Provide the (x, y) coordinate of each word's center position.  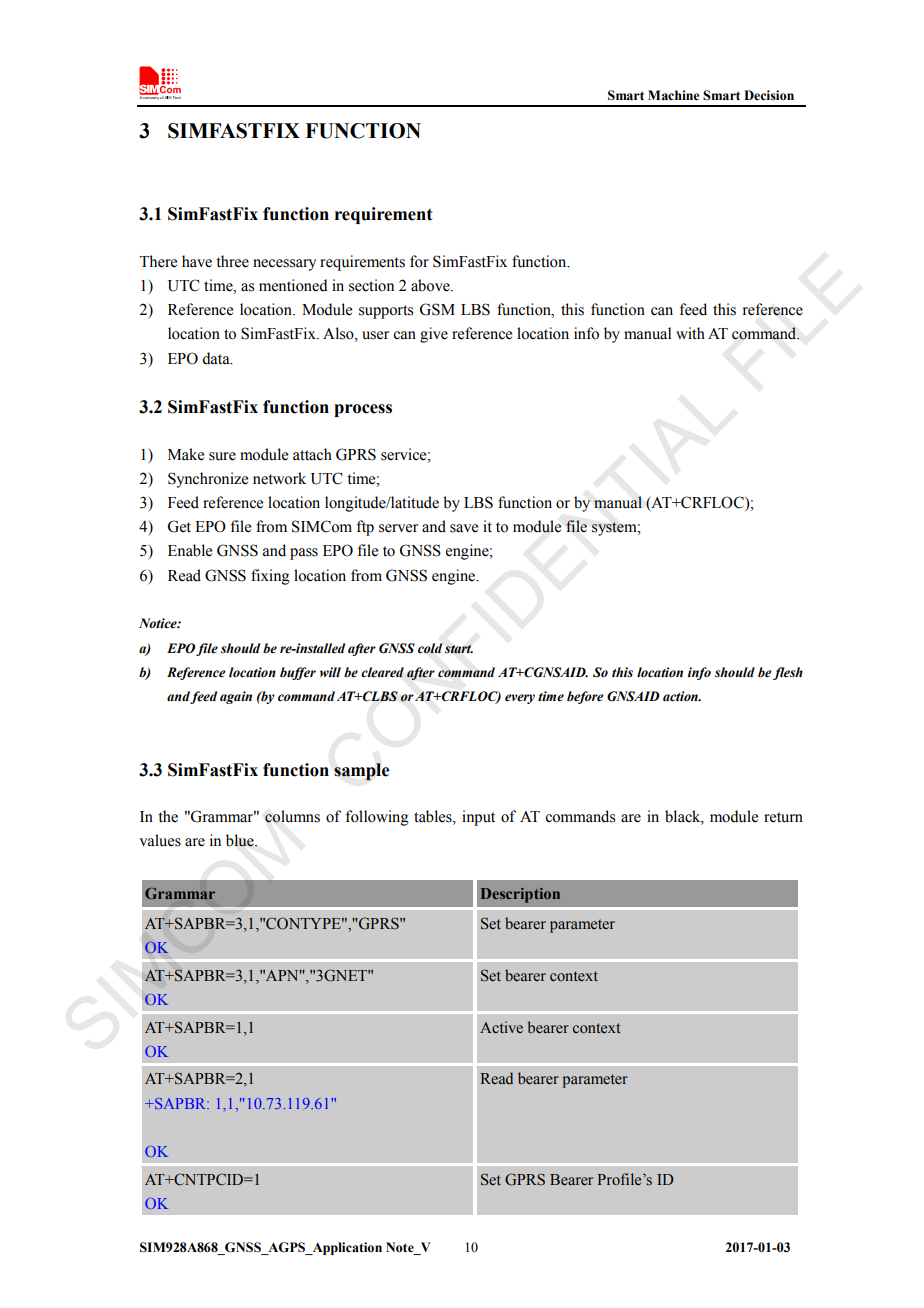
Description (520, 895)
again (236, 697)
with (690, 333)
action (681, 696)
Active (501, 1027)
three (232, 261)
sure (222, 456)
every (520, 699)
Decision (769, 95)
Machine (673, 95)
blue (241, 840)
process (363, 410)
